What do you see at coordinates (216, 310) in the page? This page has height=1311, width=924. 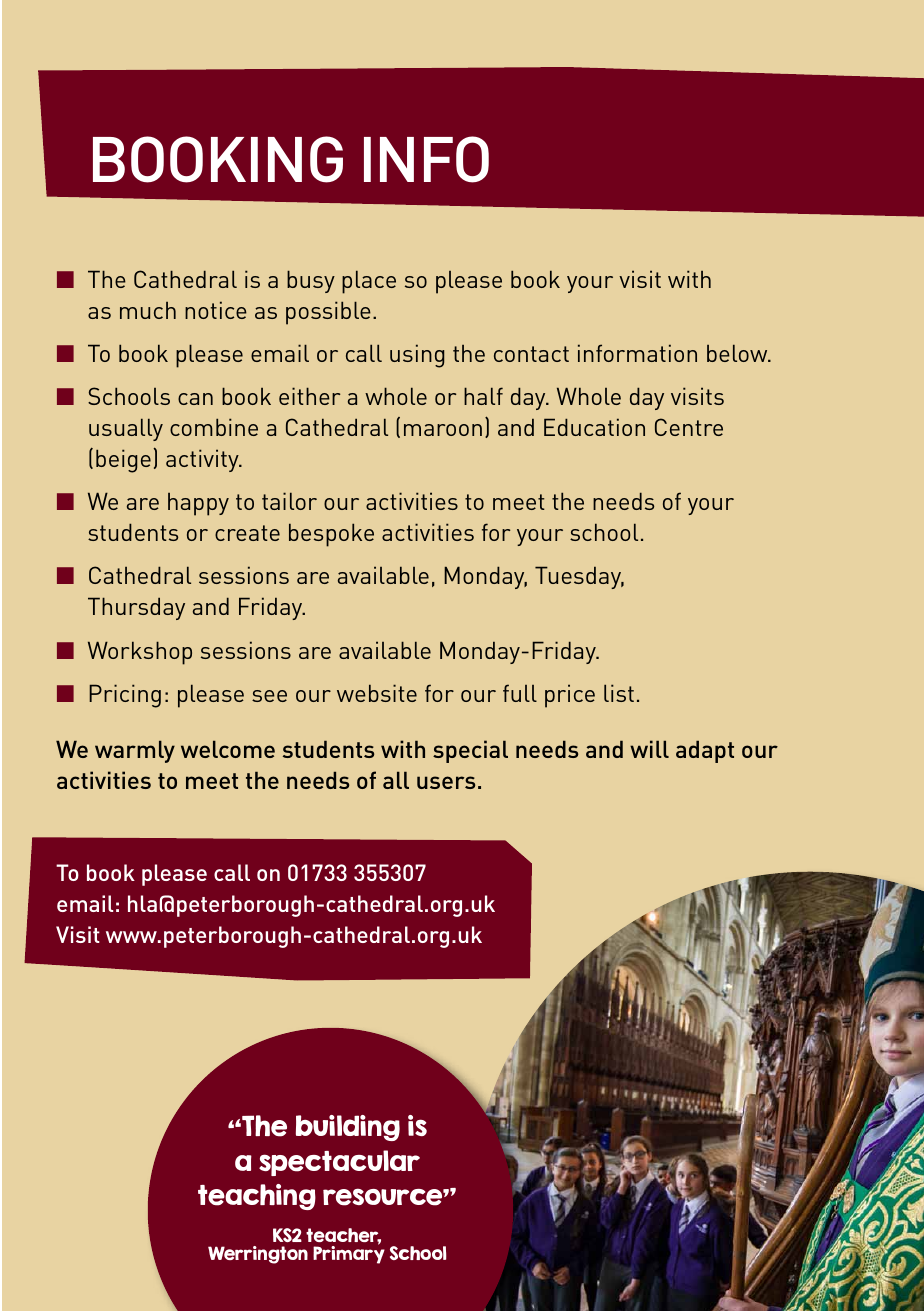 I see `notice` at bounding box center [216, 310].
